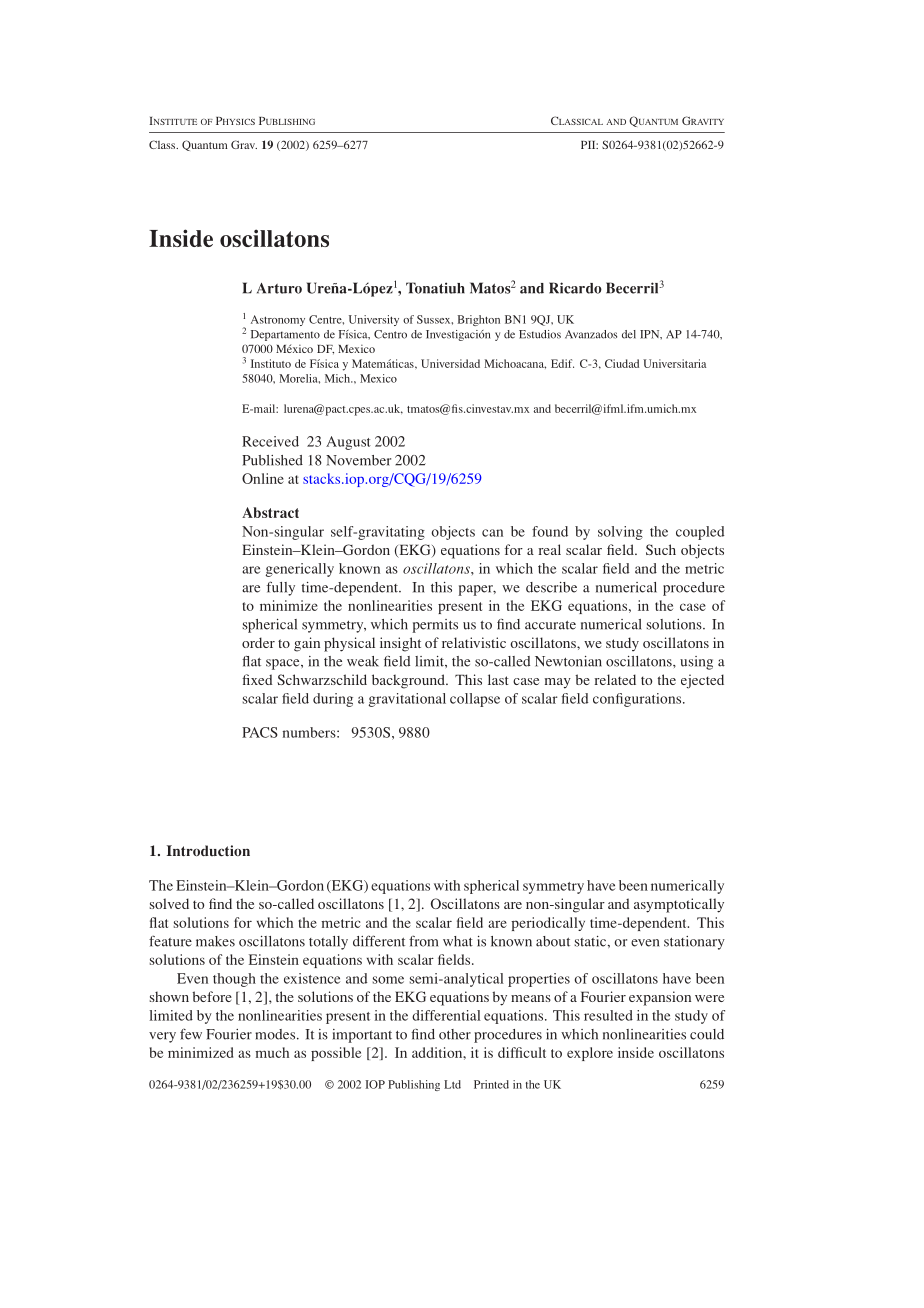 This screenshot has height=1308, width=924. I want to click on Tonatiuh, so click(435, 288).
